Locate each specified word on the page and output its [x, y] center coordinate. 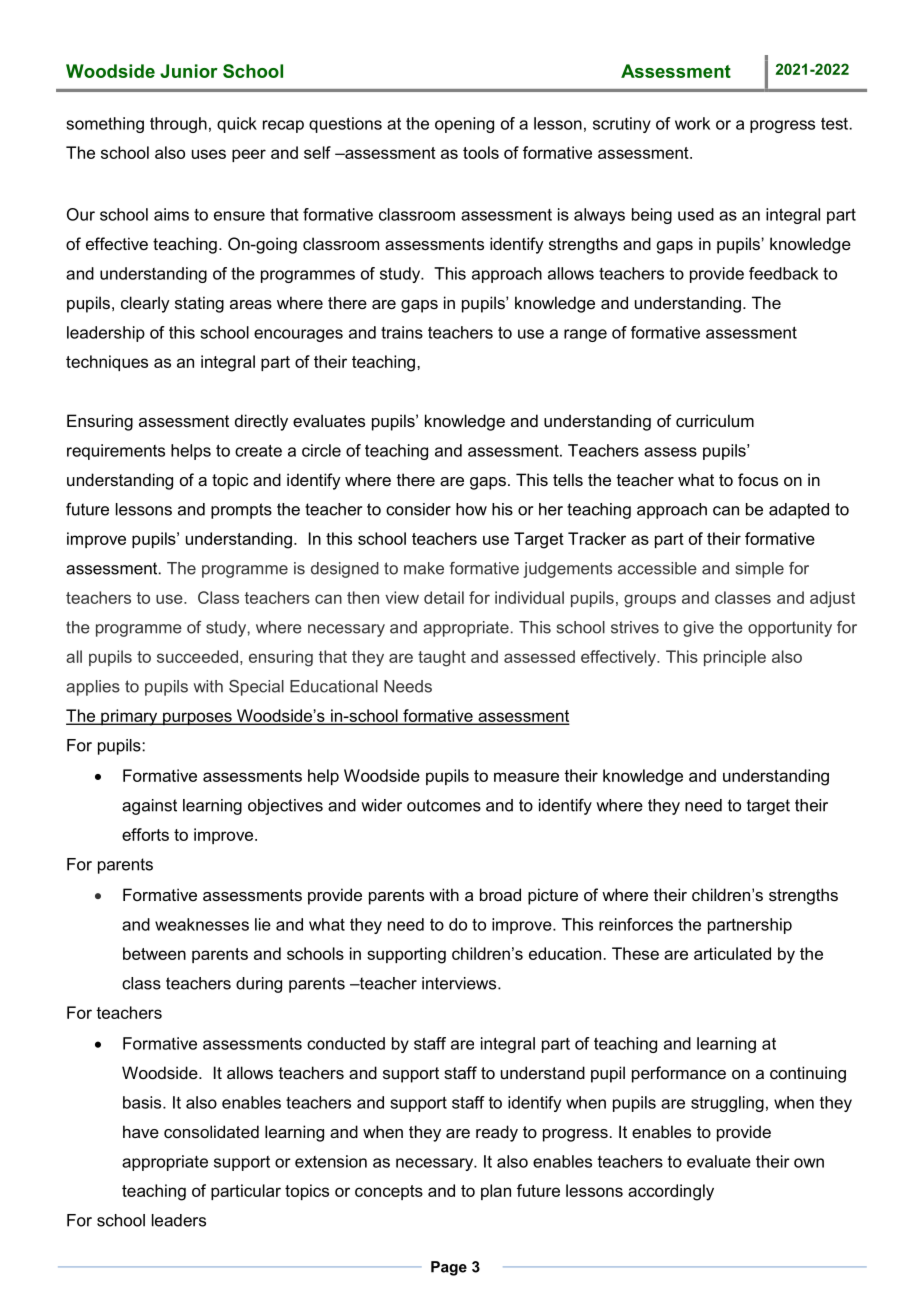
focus [758, 479]
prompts [241, 511]
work [692, 123]
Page [449, 1268]
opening [464, 125]
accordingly [671, 1192]
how [471, 509]
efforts [145, 834]
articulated [732, 953]
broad [500, 894]
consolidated [211, 1131]
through [178, 125]
